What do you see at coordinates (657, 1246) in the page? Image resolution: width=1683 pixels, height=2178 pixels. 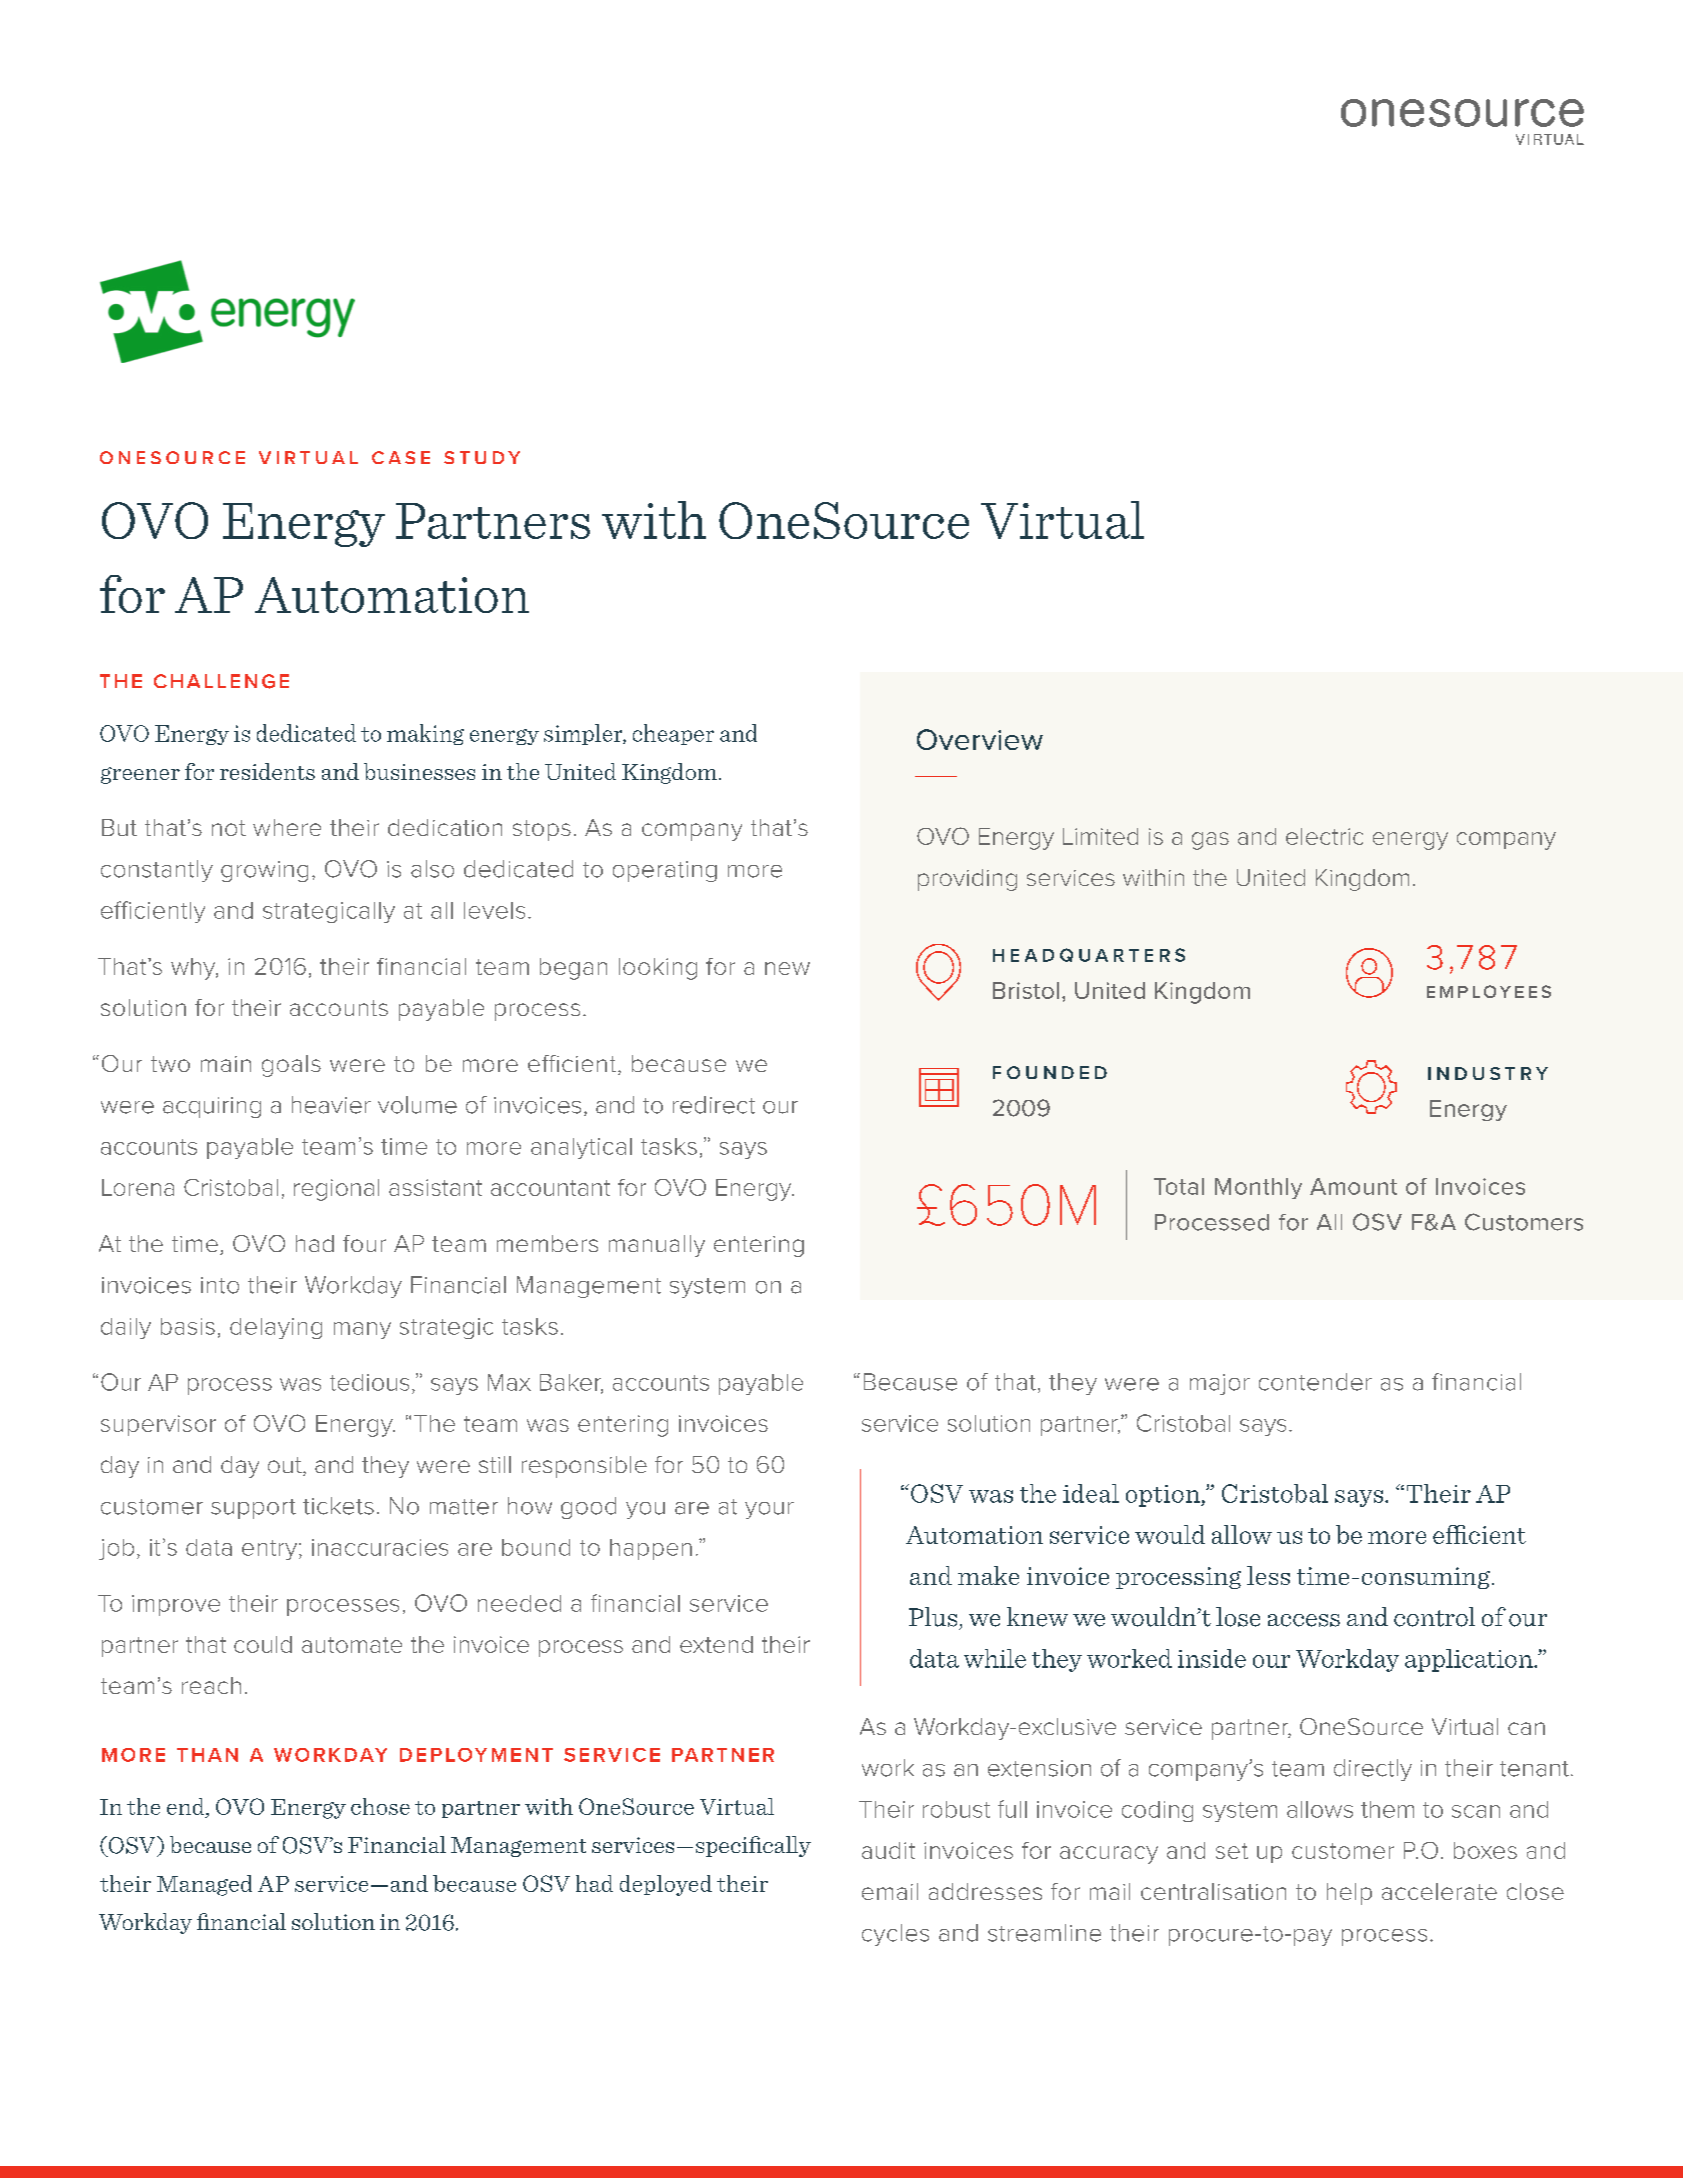 I see `manually` at bounding box center [657, 1246].
